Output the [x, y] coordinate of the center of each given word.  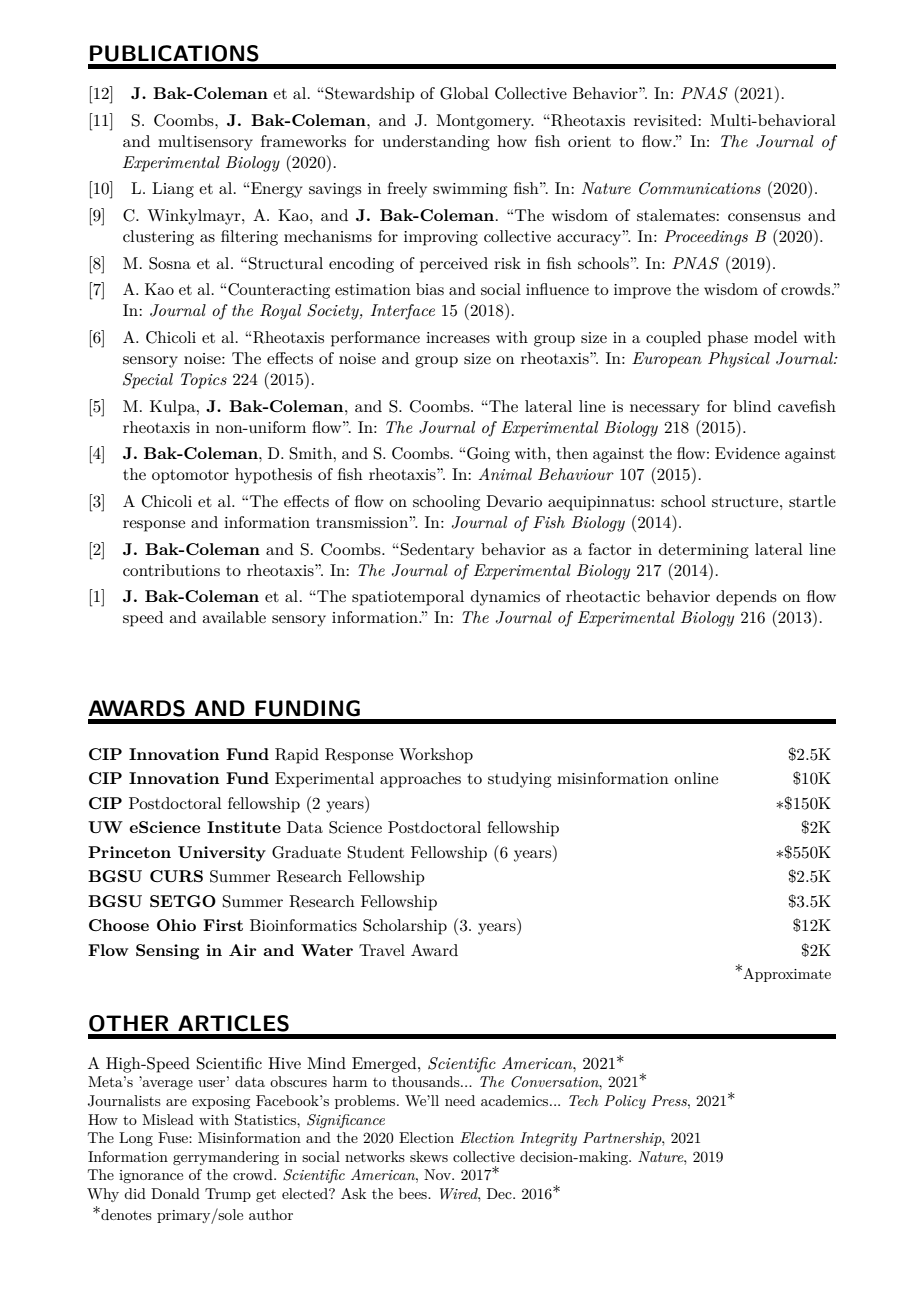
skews [429, 1156]
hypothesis [273, 476]
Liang [173, 190]
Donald [175, 1193]
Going [488, 455]
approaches [420, 780]
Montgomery [485, 122]
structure [746, 502]
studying [519, 780]
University [222, 854]
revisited [666, 120]
